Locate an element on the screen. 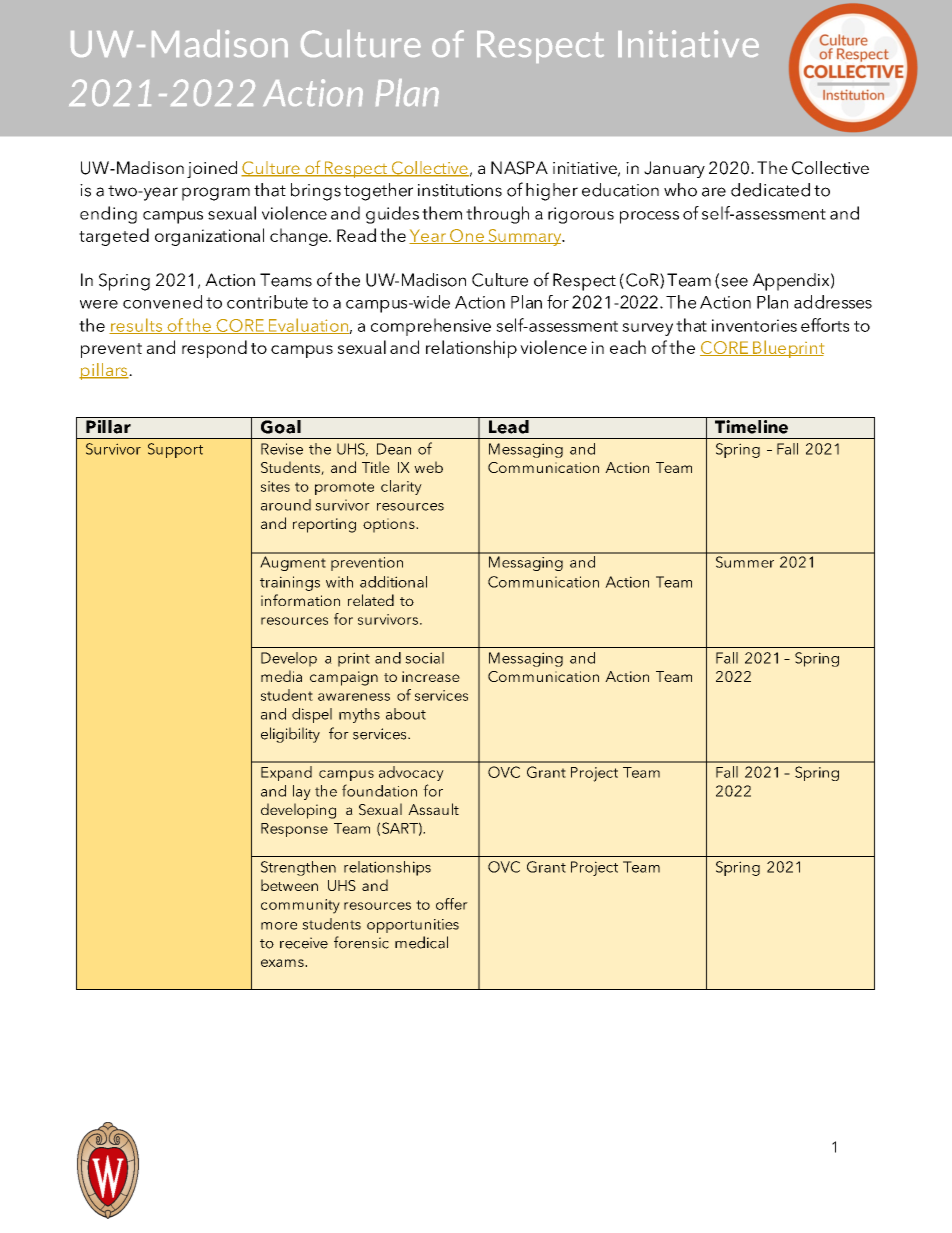 The image size is (952, 1233). increase is located at coordinates (431, 676).
